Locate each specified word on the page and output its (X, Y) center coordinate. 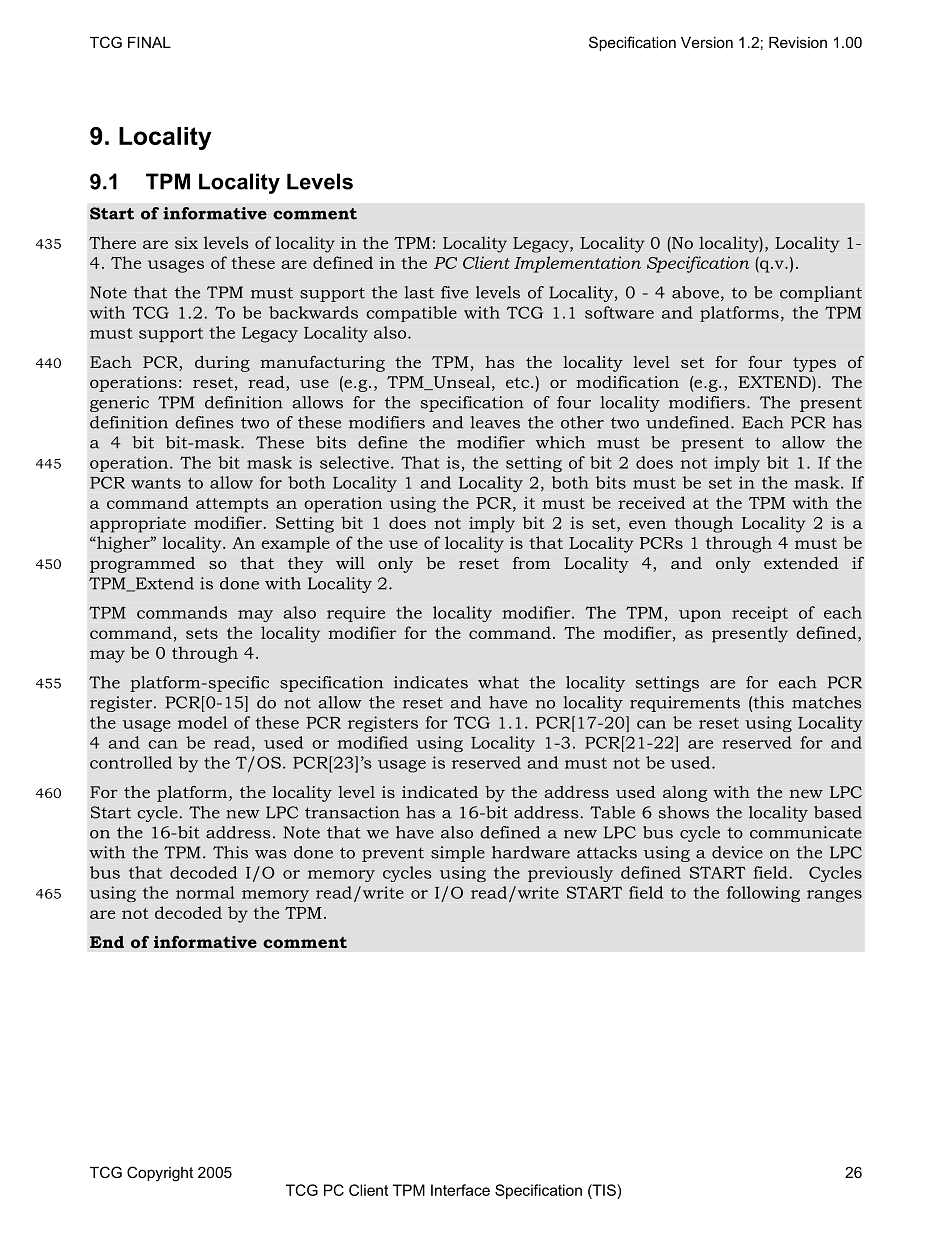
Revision (798, 42)
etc (519, 382)
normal (205, 892)
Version (707, 42)
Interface (460, 1190)
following (763, 894)
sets (202, 633)
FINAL (149, 42)
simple (458, 854)
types (814, 364)
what (498, 682)
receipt (760, 614)
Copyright (160, 1174)
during (222, 364)
